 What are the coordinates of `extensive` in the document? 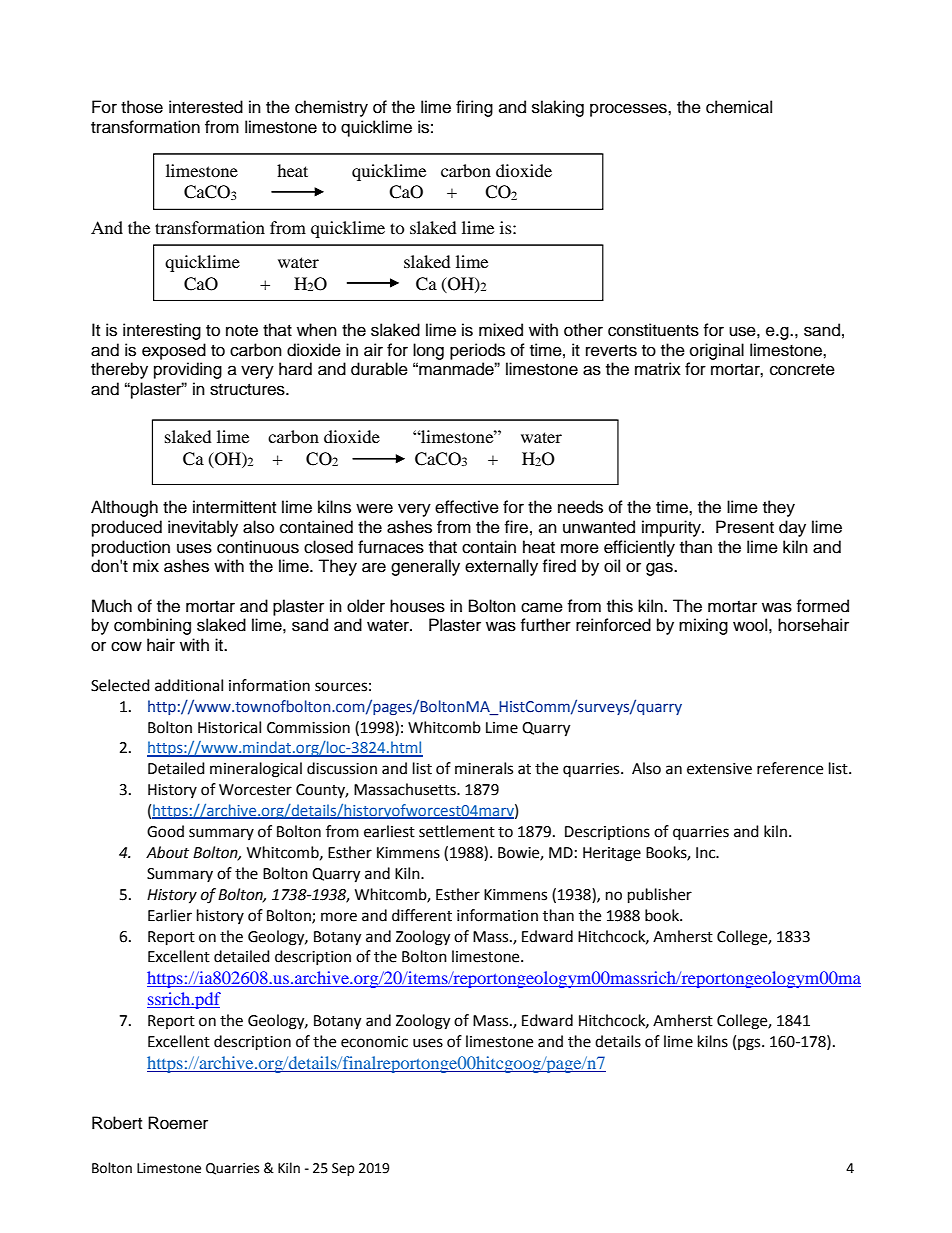 It's located at (719, 769).
